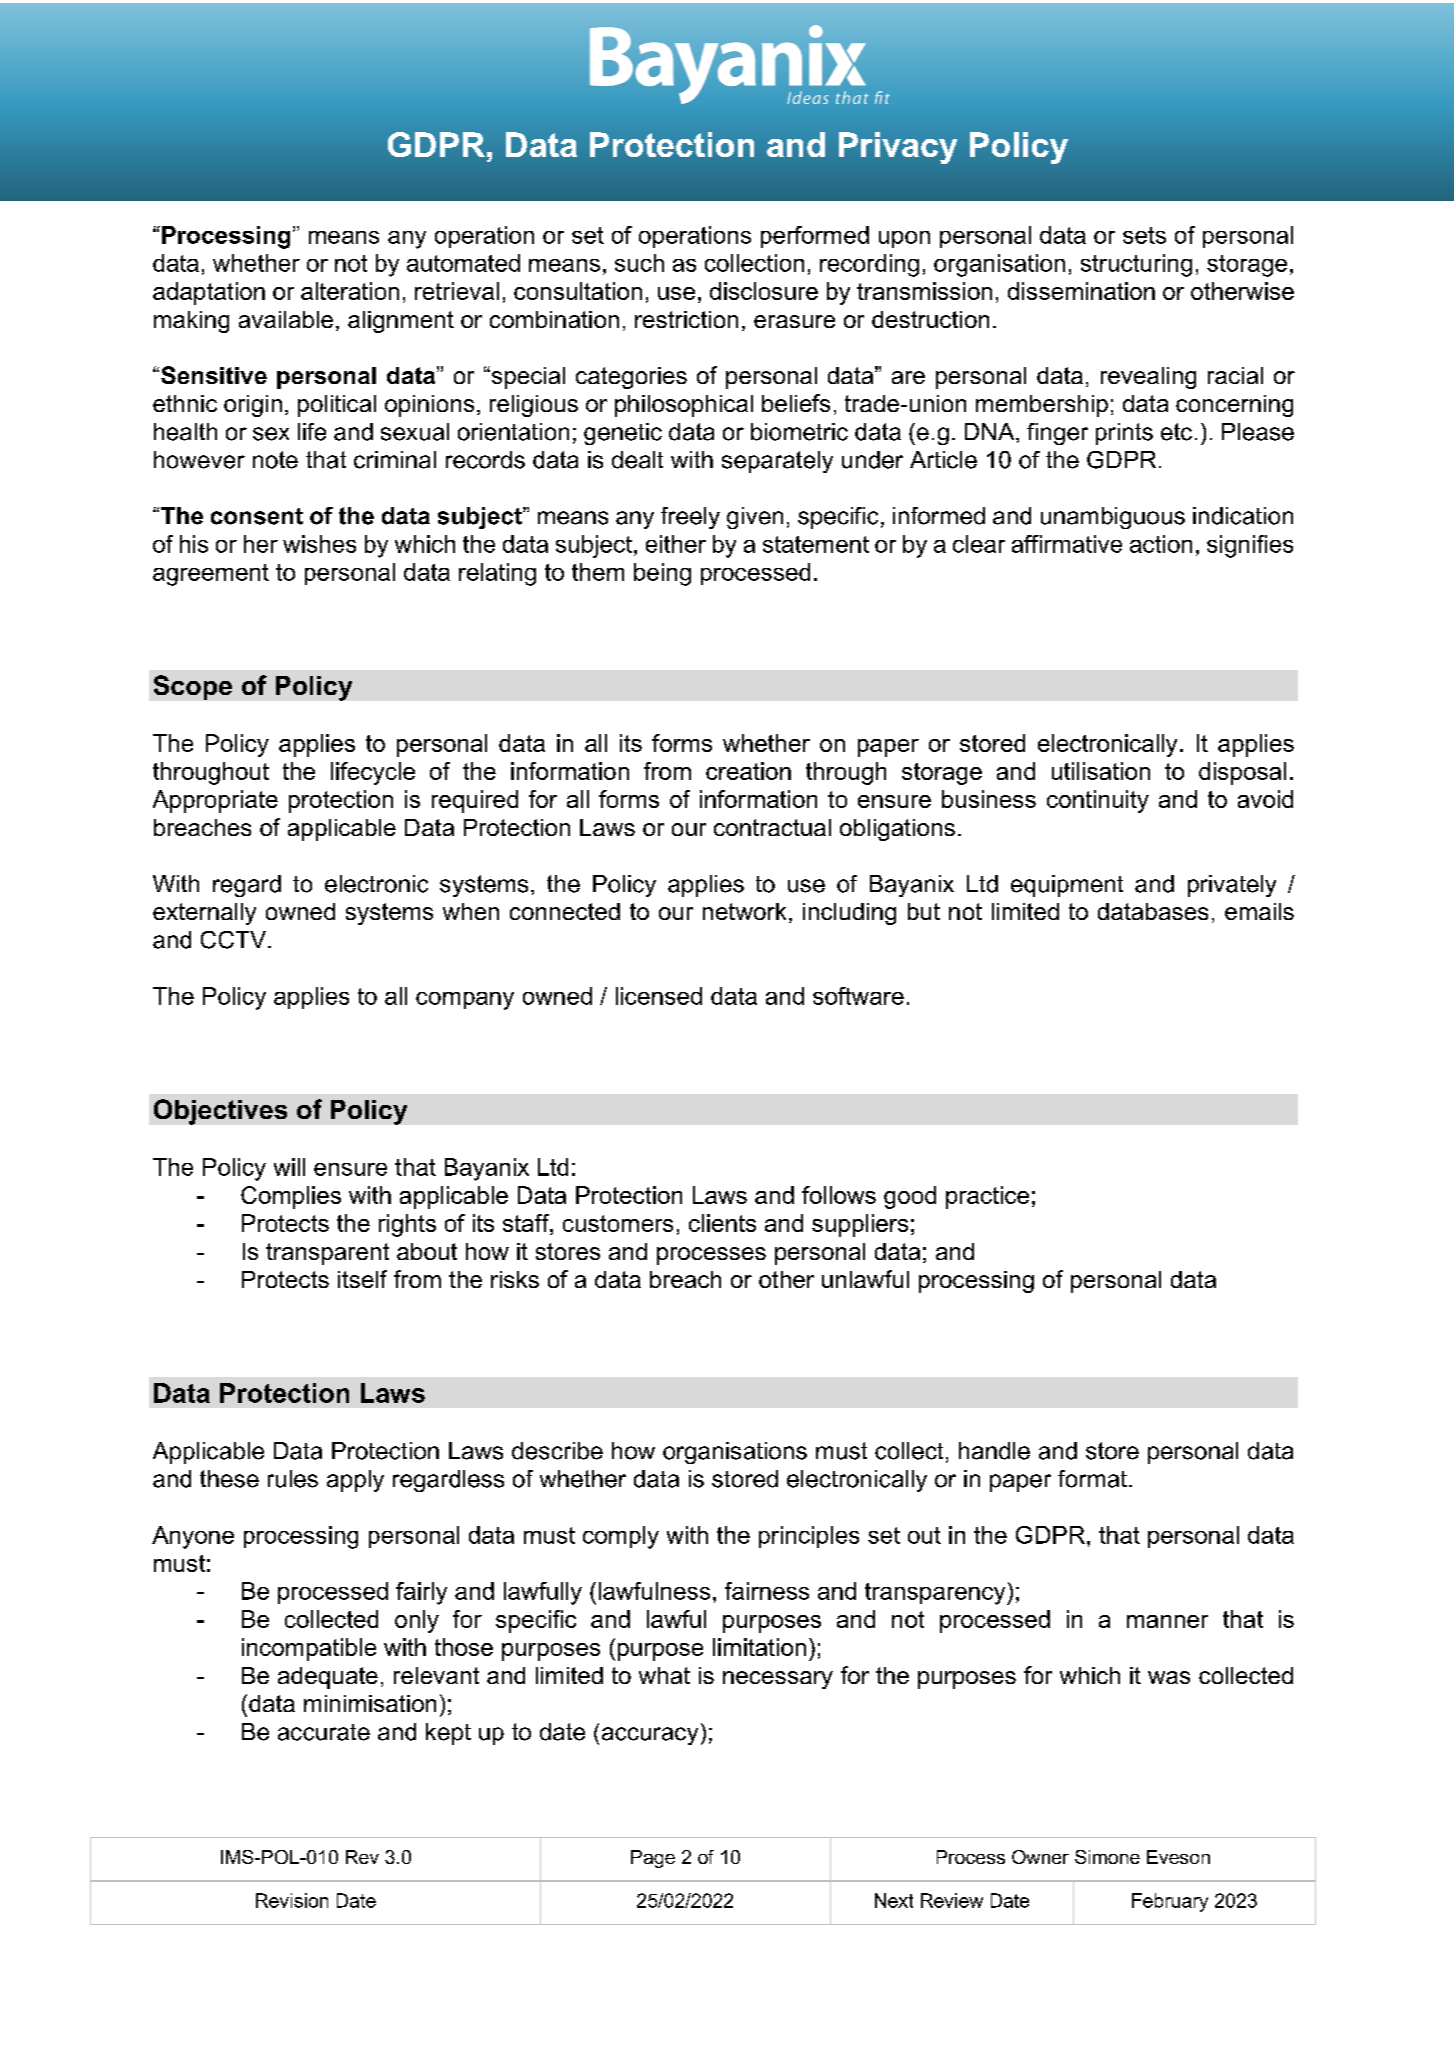 The image size is (1454, 2056). What do you see at coordinates (292, 1900) in the page?
I see `Revision` at bounding box center [292, 1900].
